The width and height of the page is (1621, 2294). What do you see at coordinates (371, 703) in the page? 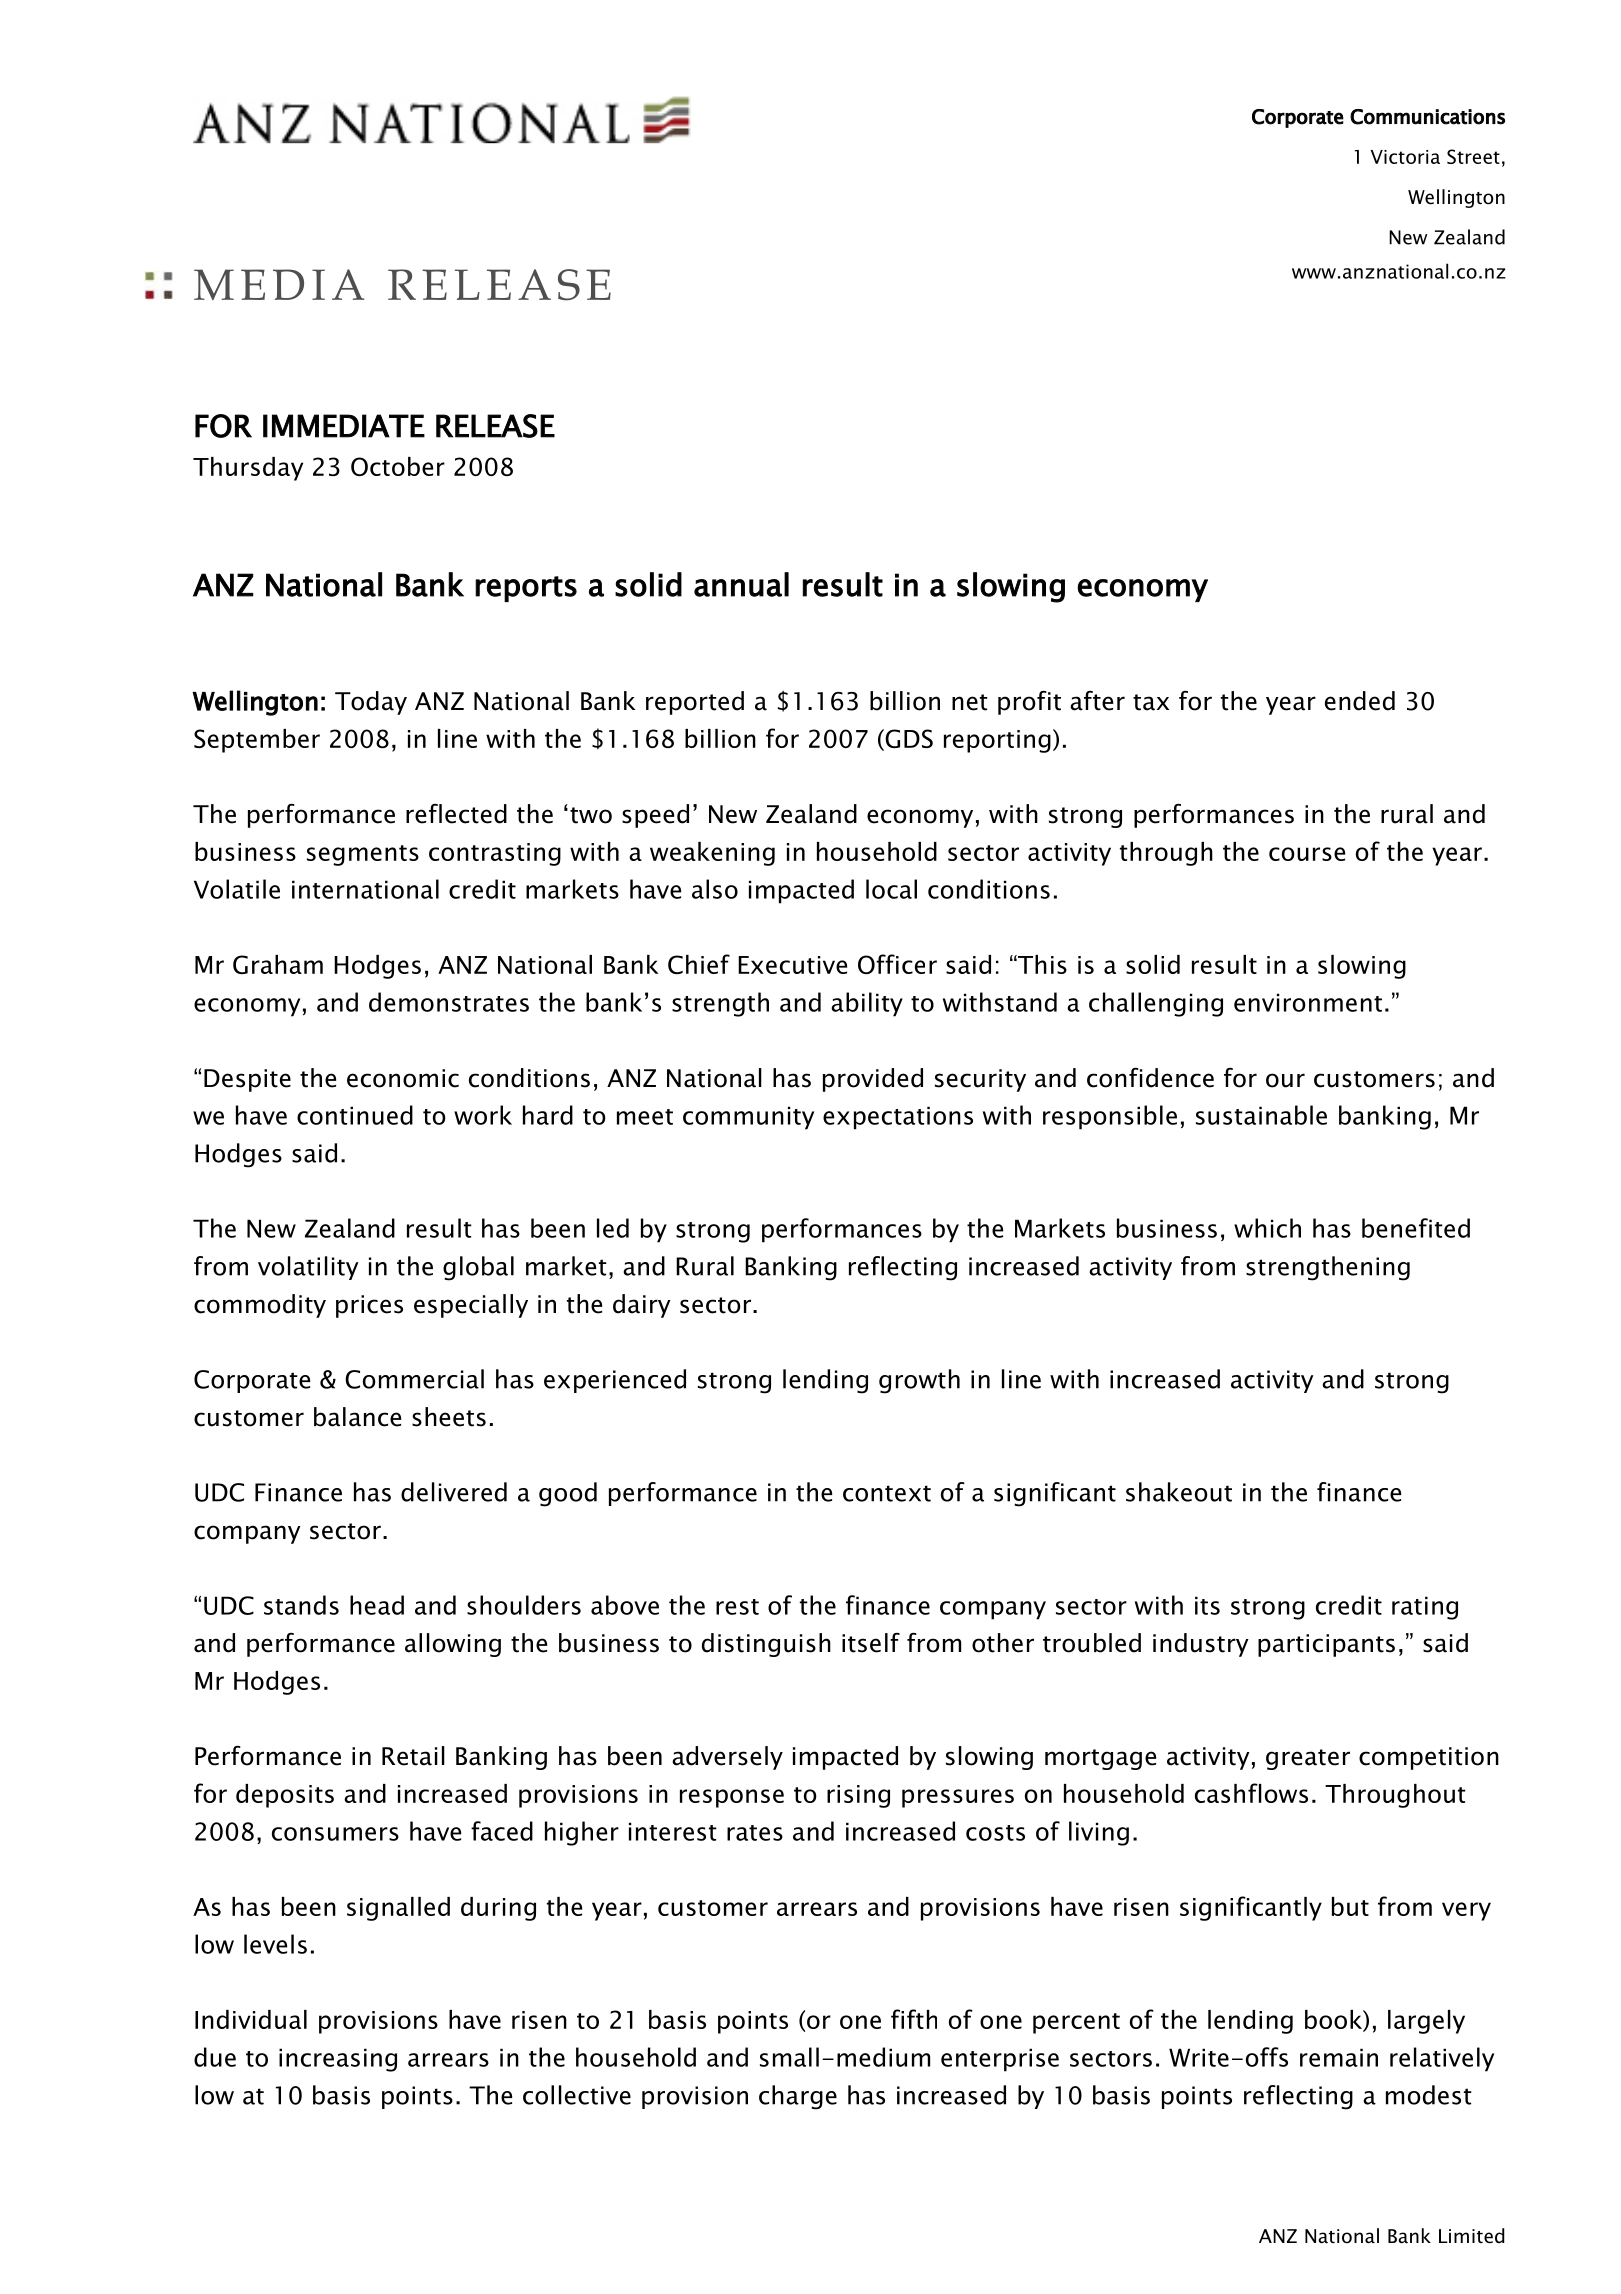
I see `Today` at bounding box center [371, 703].
